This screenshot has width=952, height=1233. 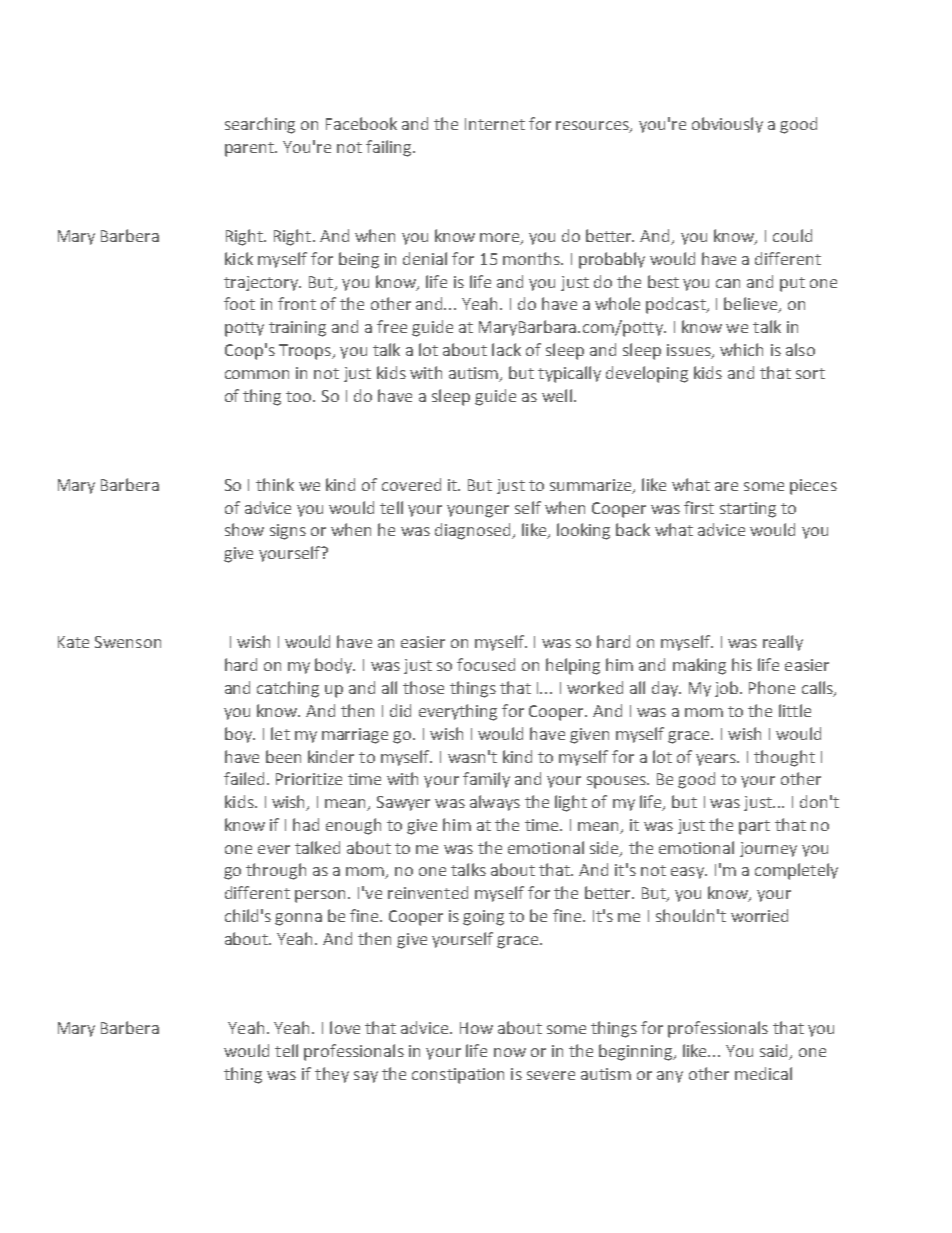 What do you see at coordinates (246, 778) in the screenshot?
I see `failed` at bounding box center [246, 778].
